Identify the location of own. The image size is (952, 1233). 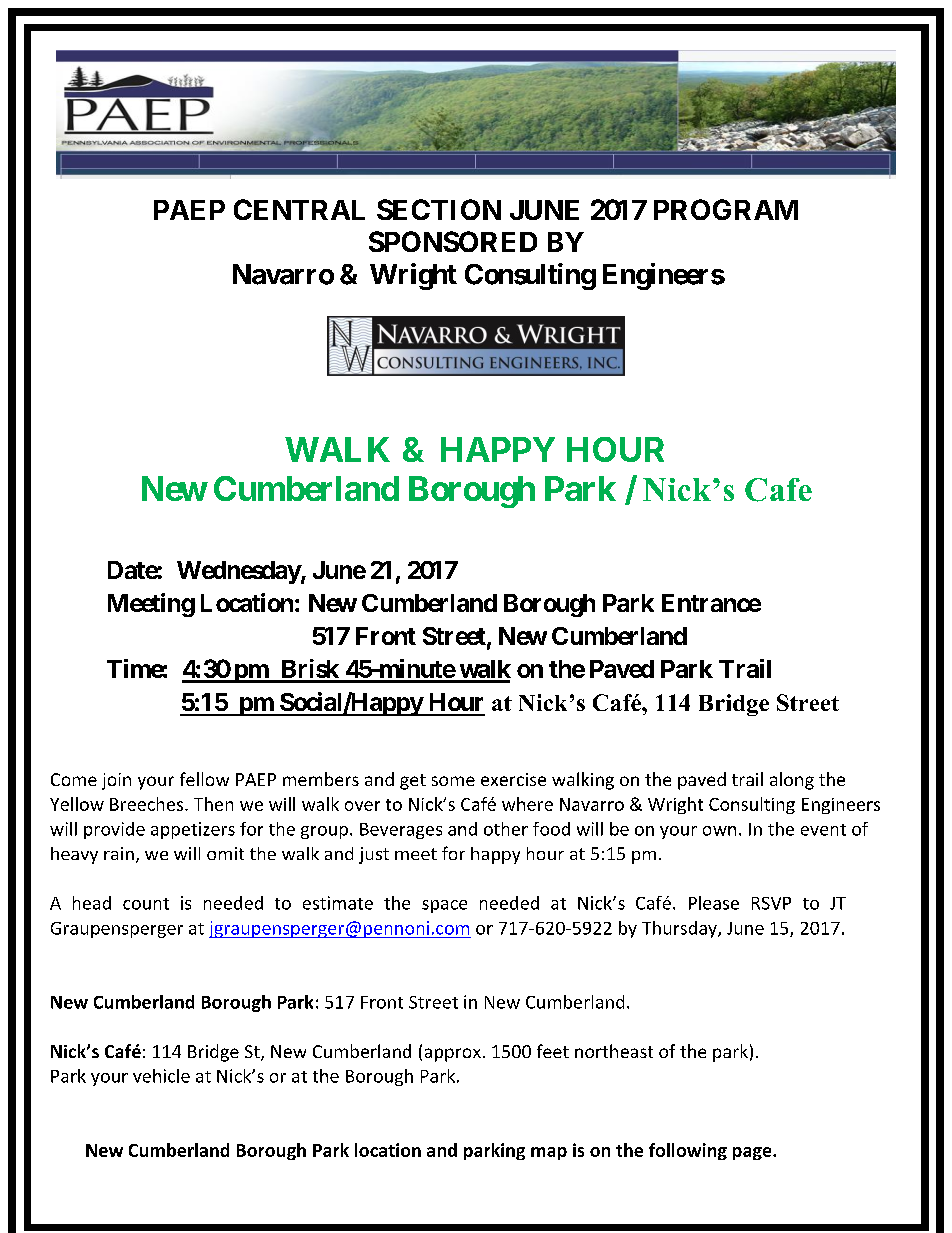
(719, 831).
